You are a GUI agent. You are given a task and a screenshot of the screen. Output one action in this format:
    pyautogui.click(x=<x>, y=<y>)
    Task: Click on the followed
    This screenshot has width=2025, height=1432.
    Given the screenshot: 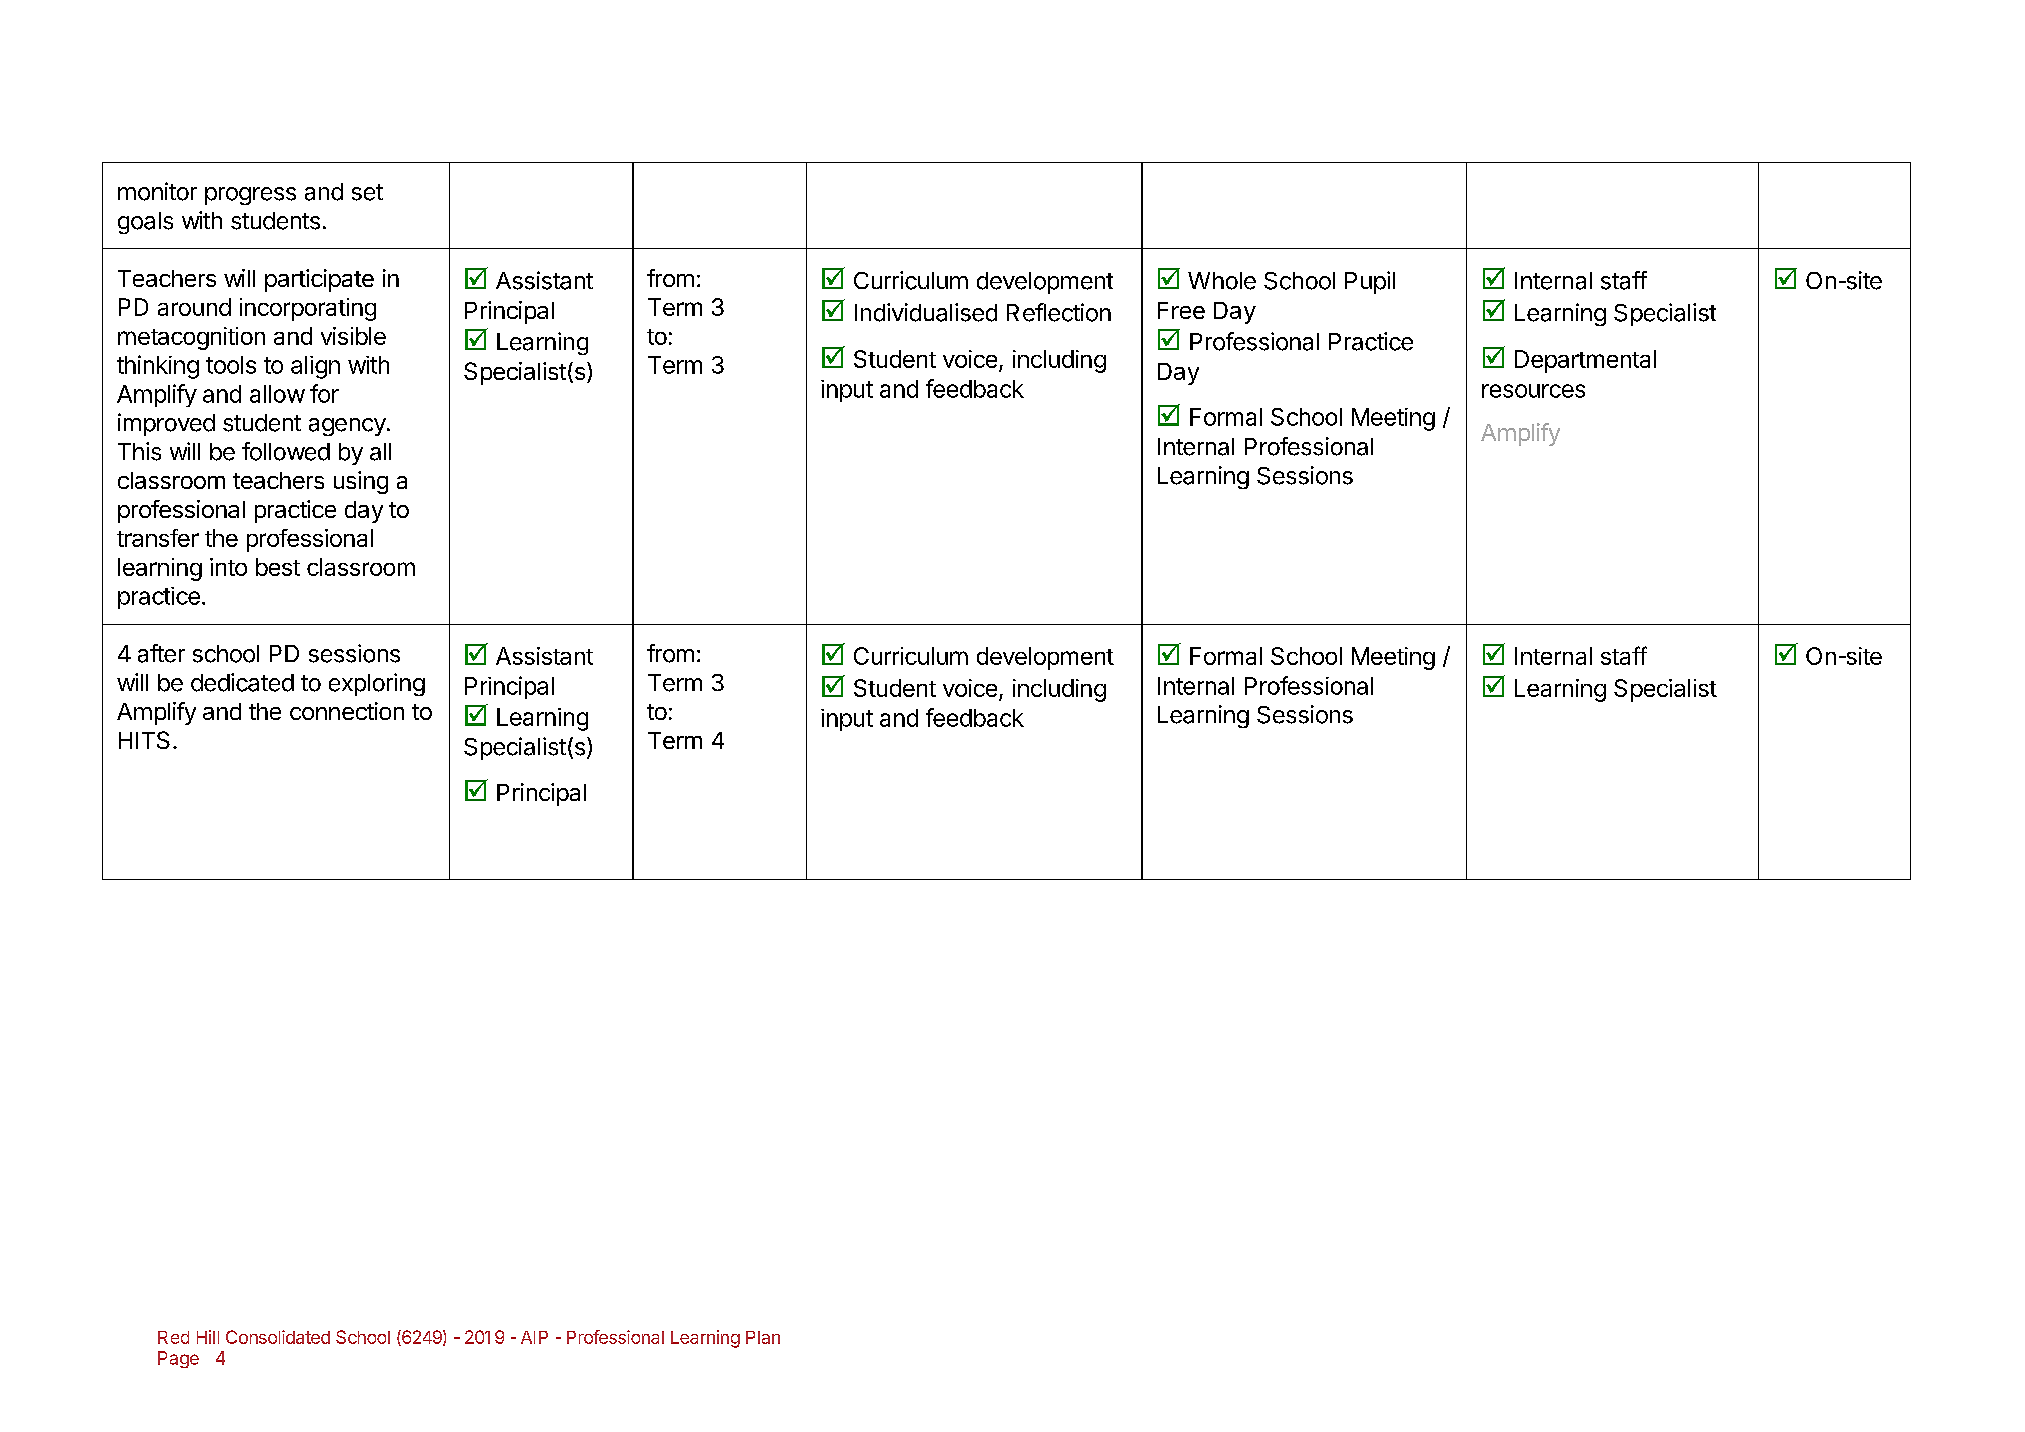 What is the action you would take?
    pyautogui.click(x=286, y=451)
